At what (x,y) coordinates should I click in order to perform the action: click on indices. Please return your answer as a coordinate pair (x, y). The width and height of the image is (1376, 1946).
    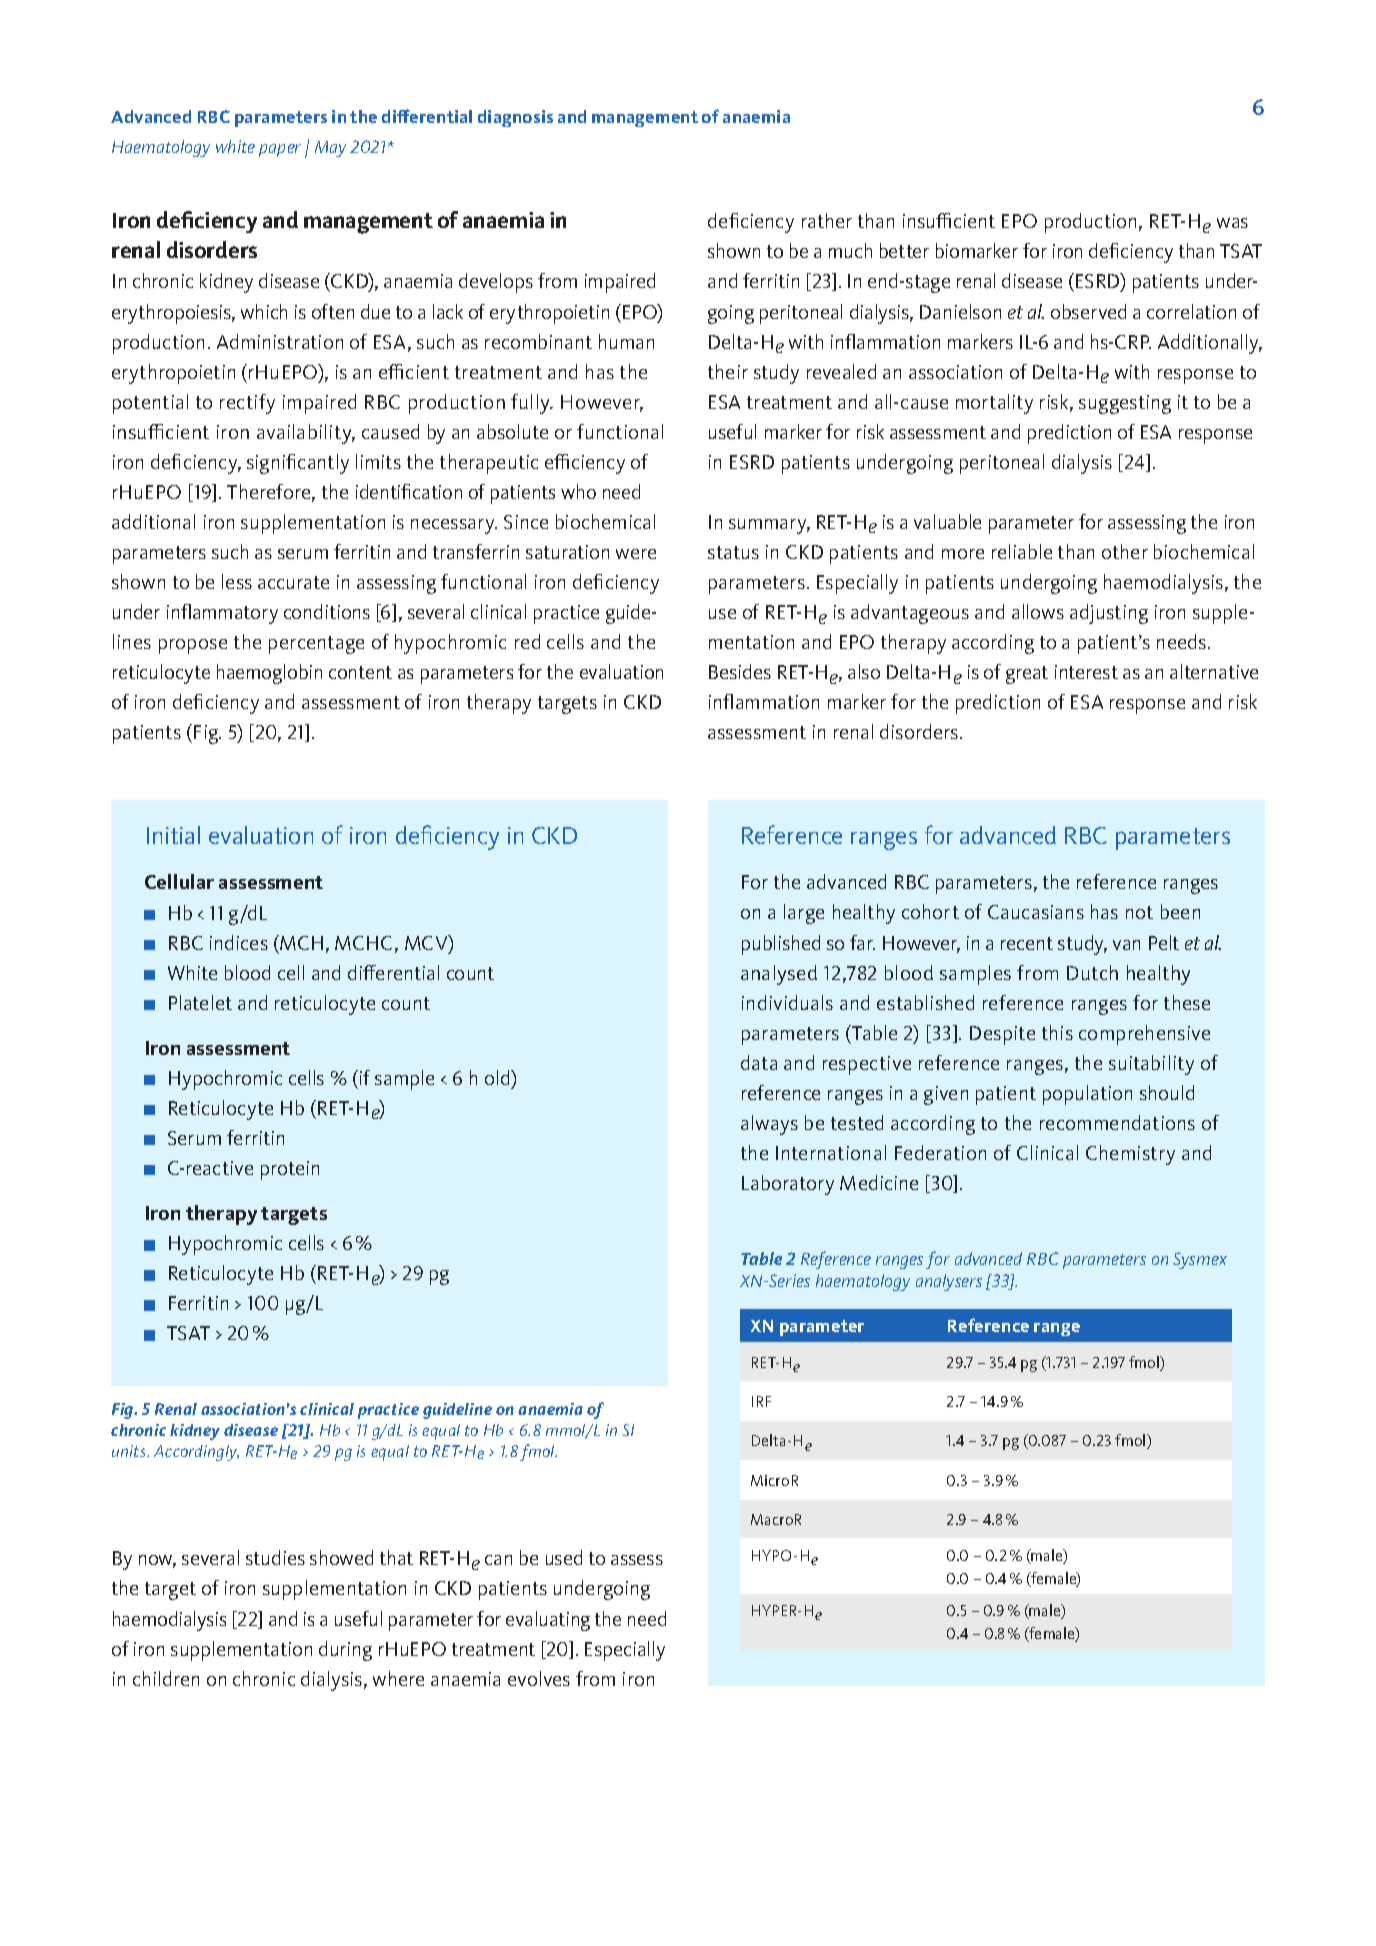
    Looking at the image, I should click on (239, 942).
